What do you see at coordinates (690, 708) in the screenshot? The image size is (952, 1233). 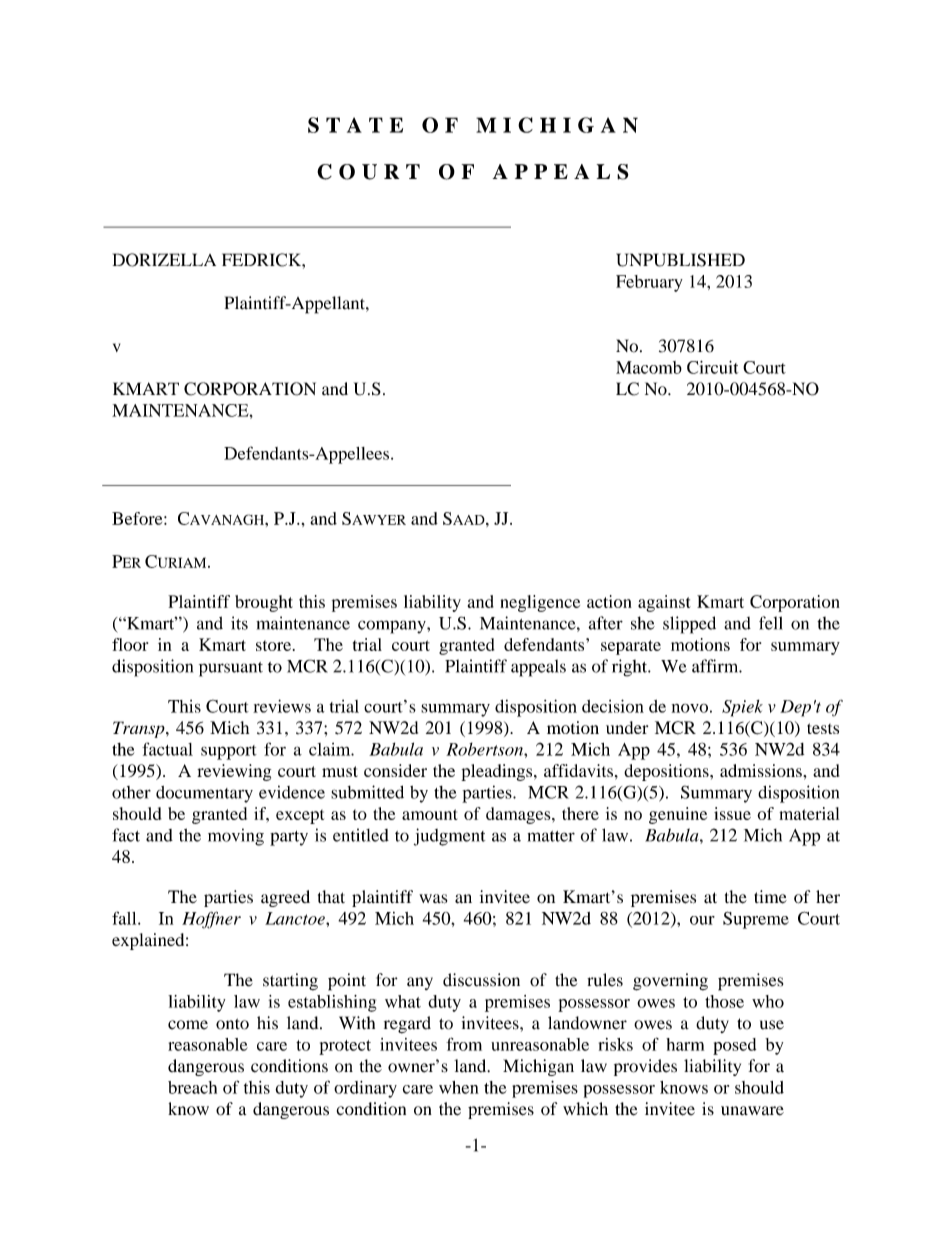 I see `novo` at bounding box center [690, 708].
